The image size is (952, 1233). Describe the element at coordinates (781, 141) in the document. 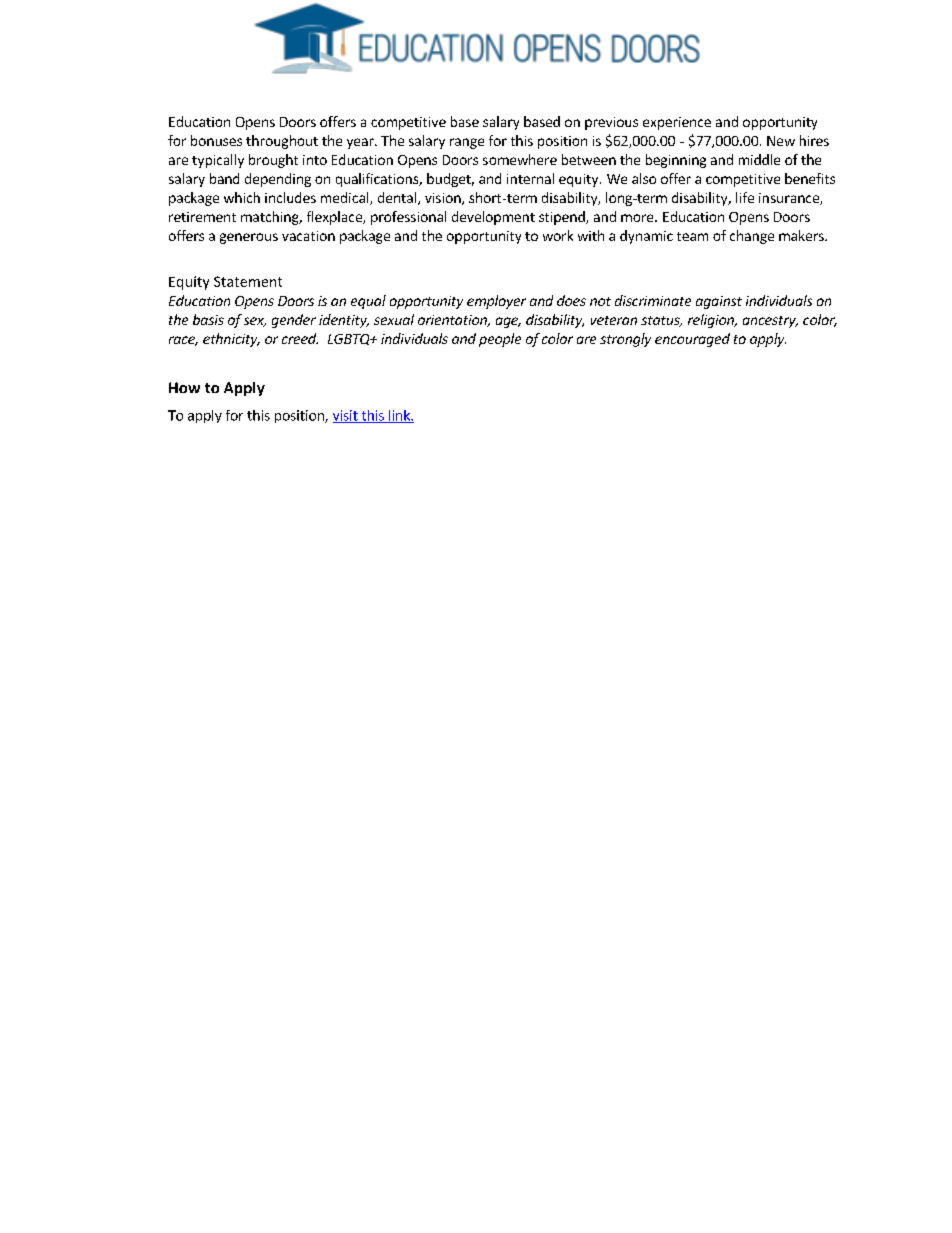

I see `New` at that location.
